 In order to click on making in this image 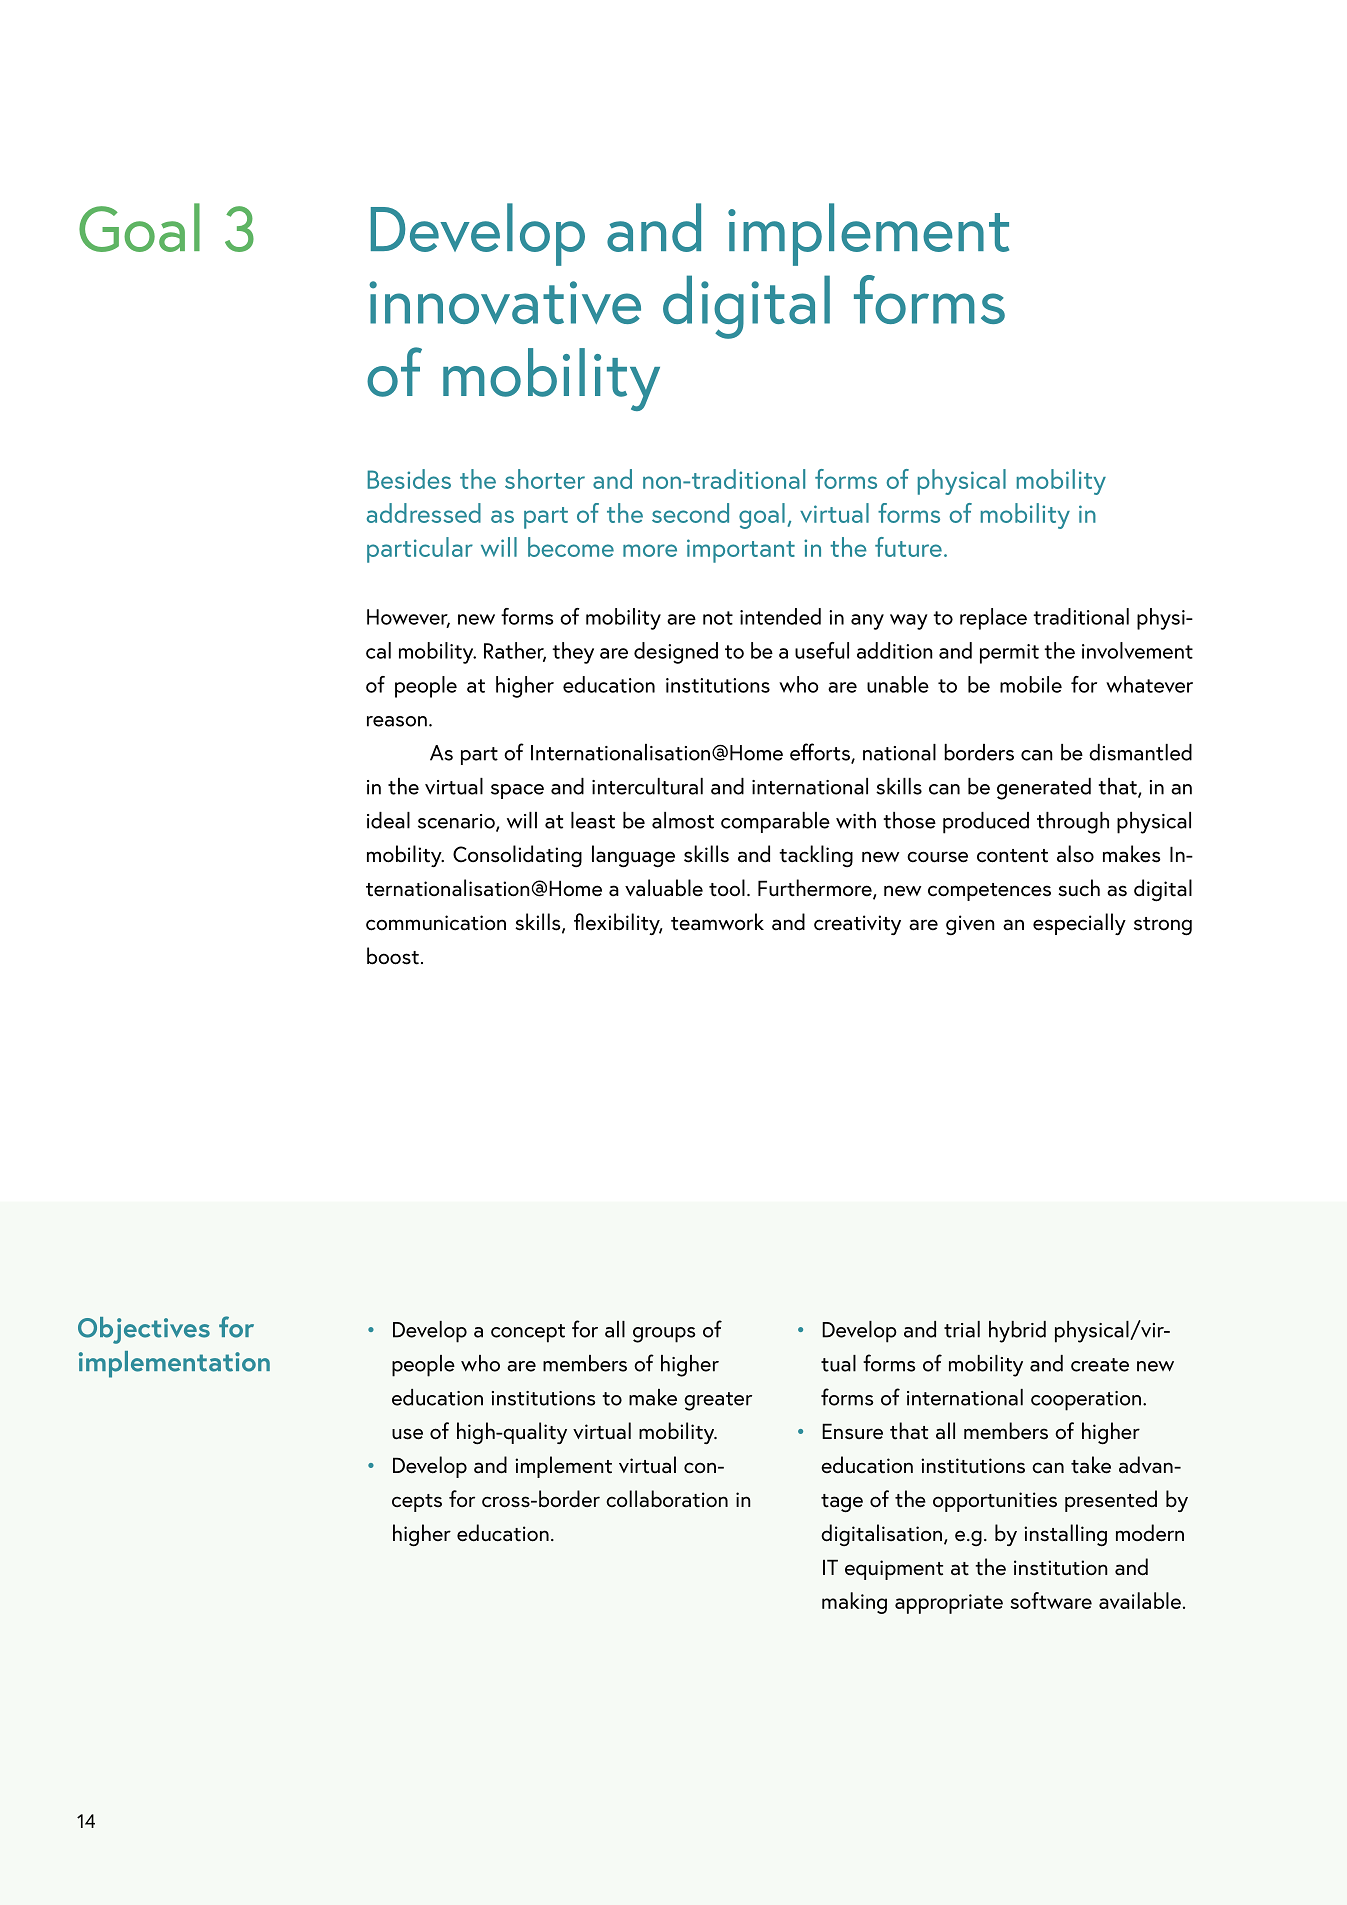, I will do `click(854, 1603)`.
